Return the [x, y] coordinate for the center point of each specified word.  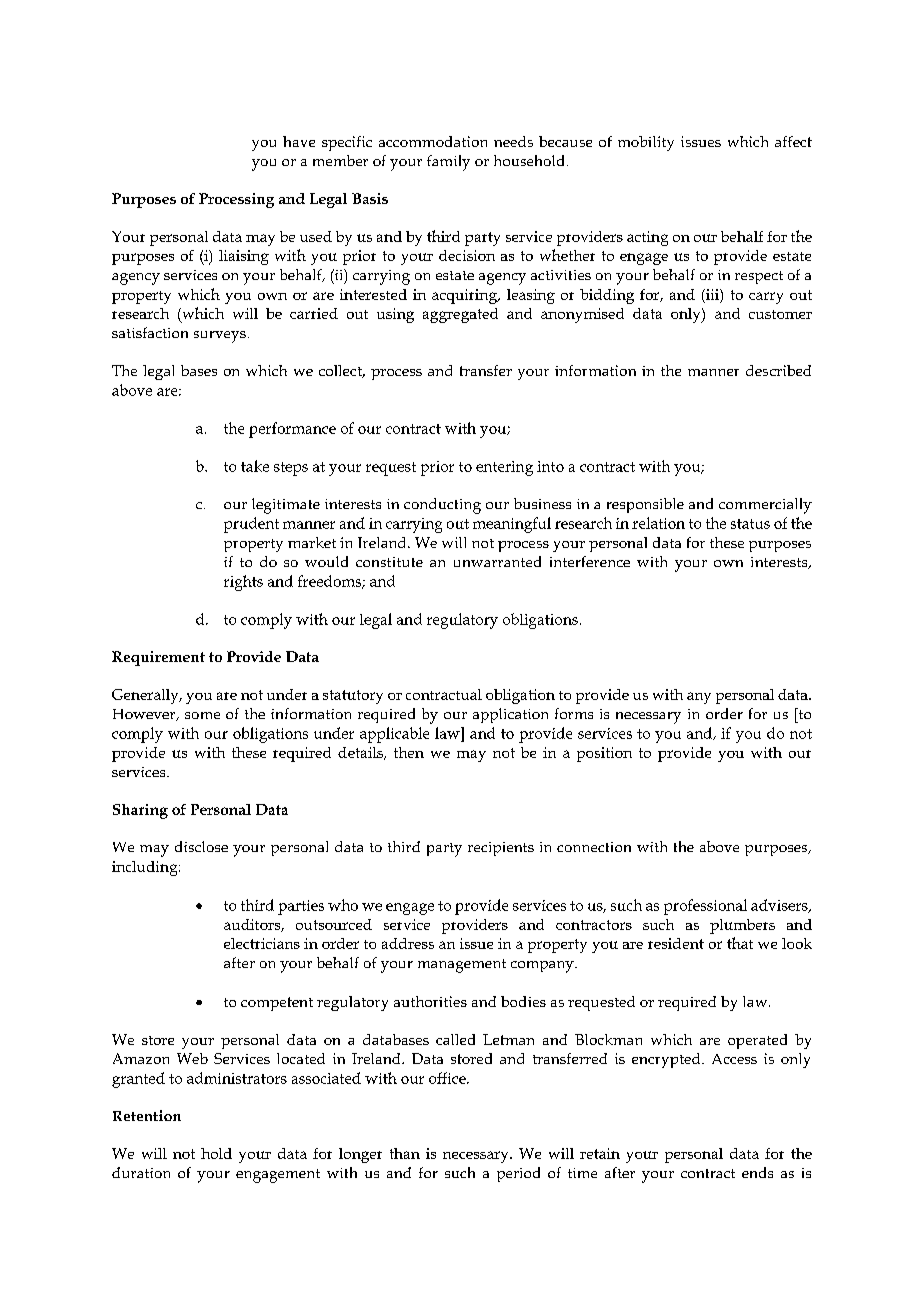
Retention [147, 1115]
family [448, 163]
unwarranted [497, 561]
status [750, 524]
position [604, 754]
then [409, 752]
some [202, 715]
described [778, 370]
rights [243, 583]
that [740, 943]
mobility [646, 143]
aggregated [460, 315]
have [299, 141]
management [462, 966]
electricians [262, 943]
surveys [220, 337]
